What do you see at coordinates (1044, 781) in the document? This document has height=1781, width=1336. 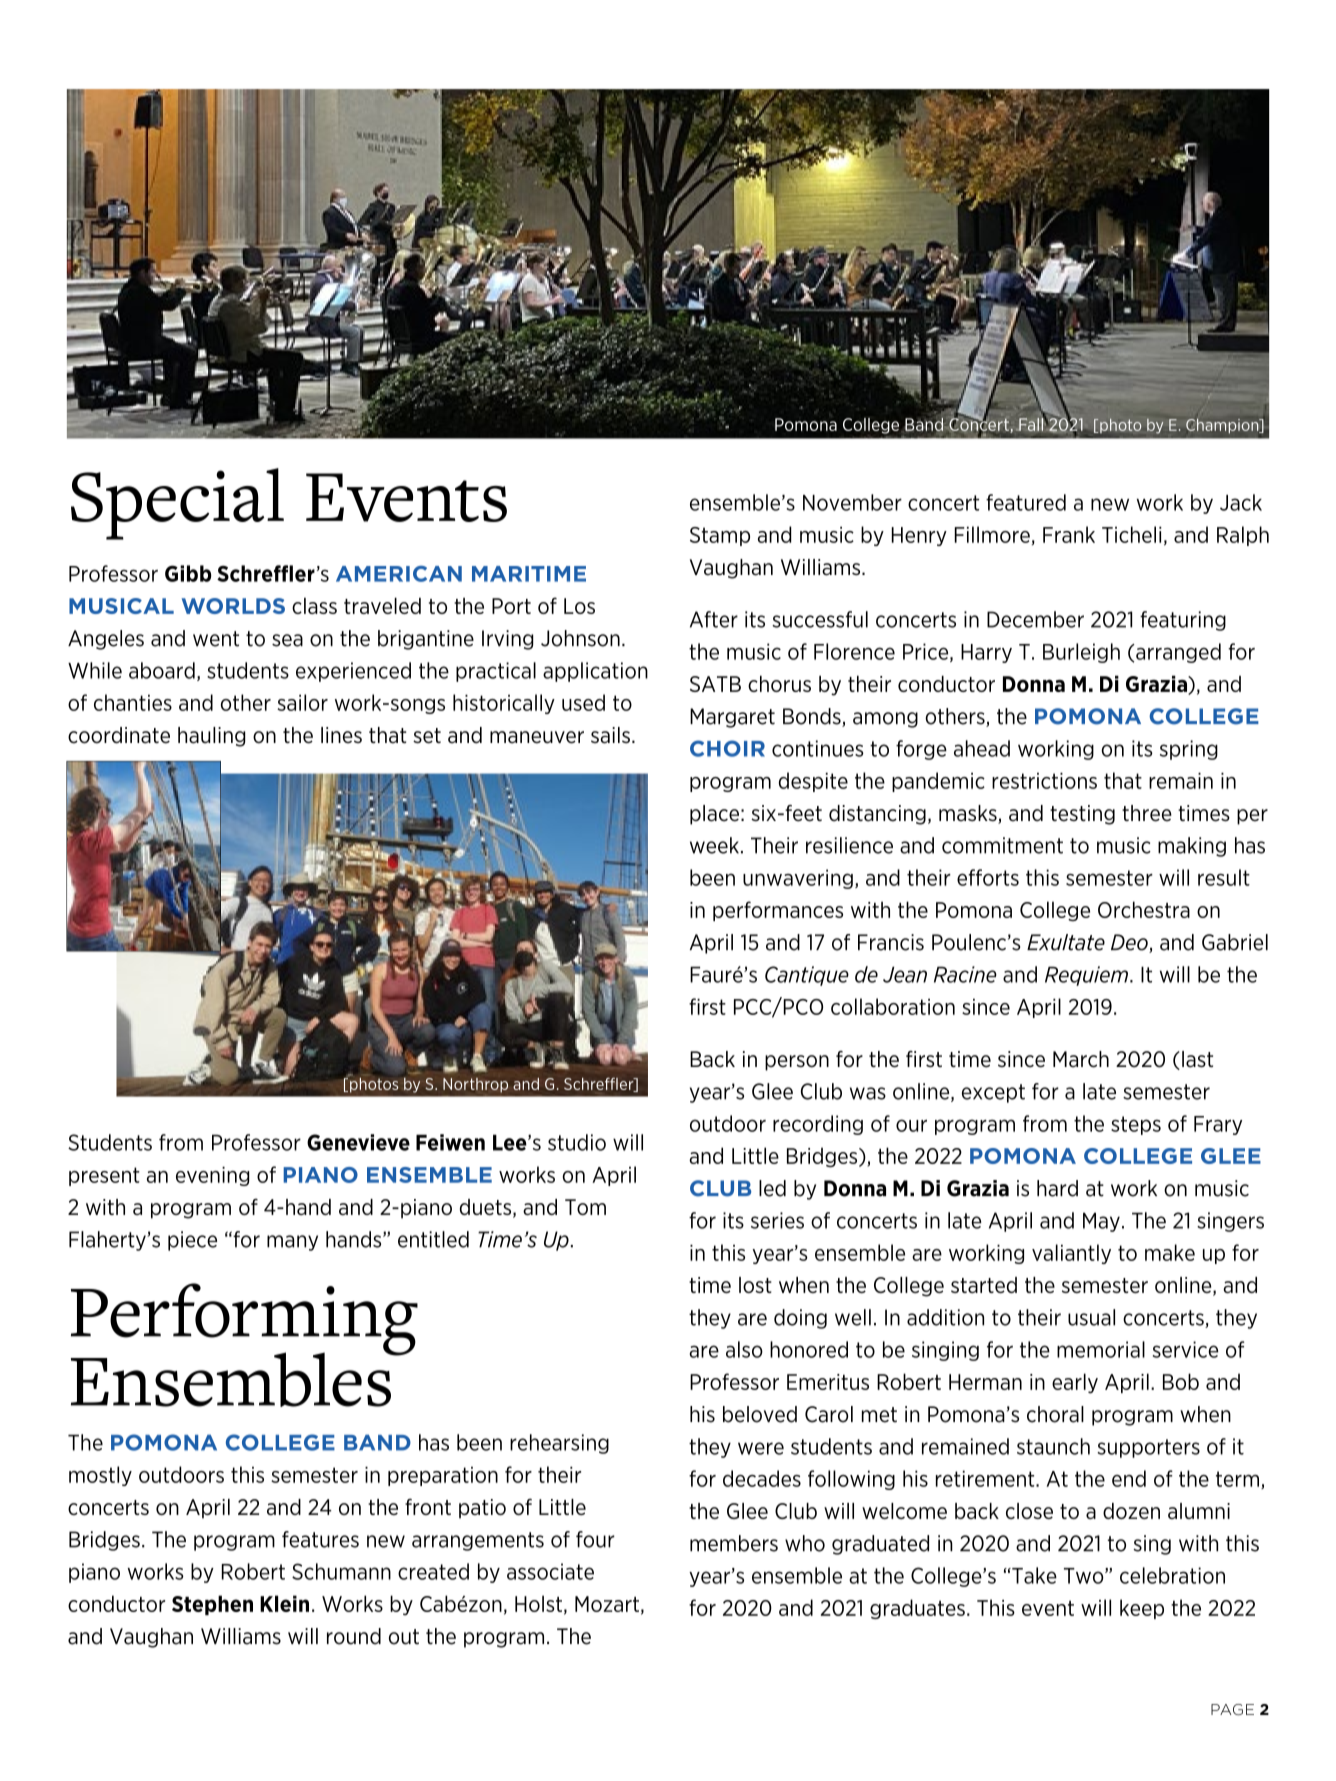 I see `restrictions` at bounding box center [1044, 781].
